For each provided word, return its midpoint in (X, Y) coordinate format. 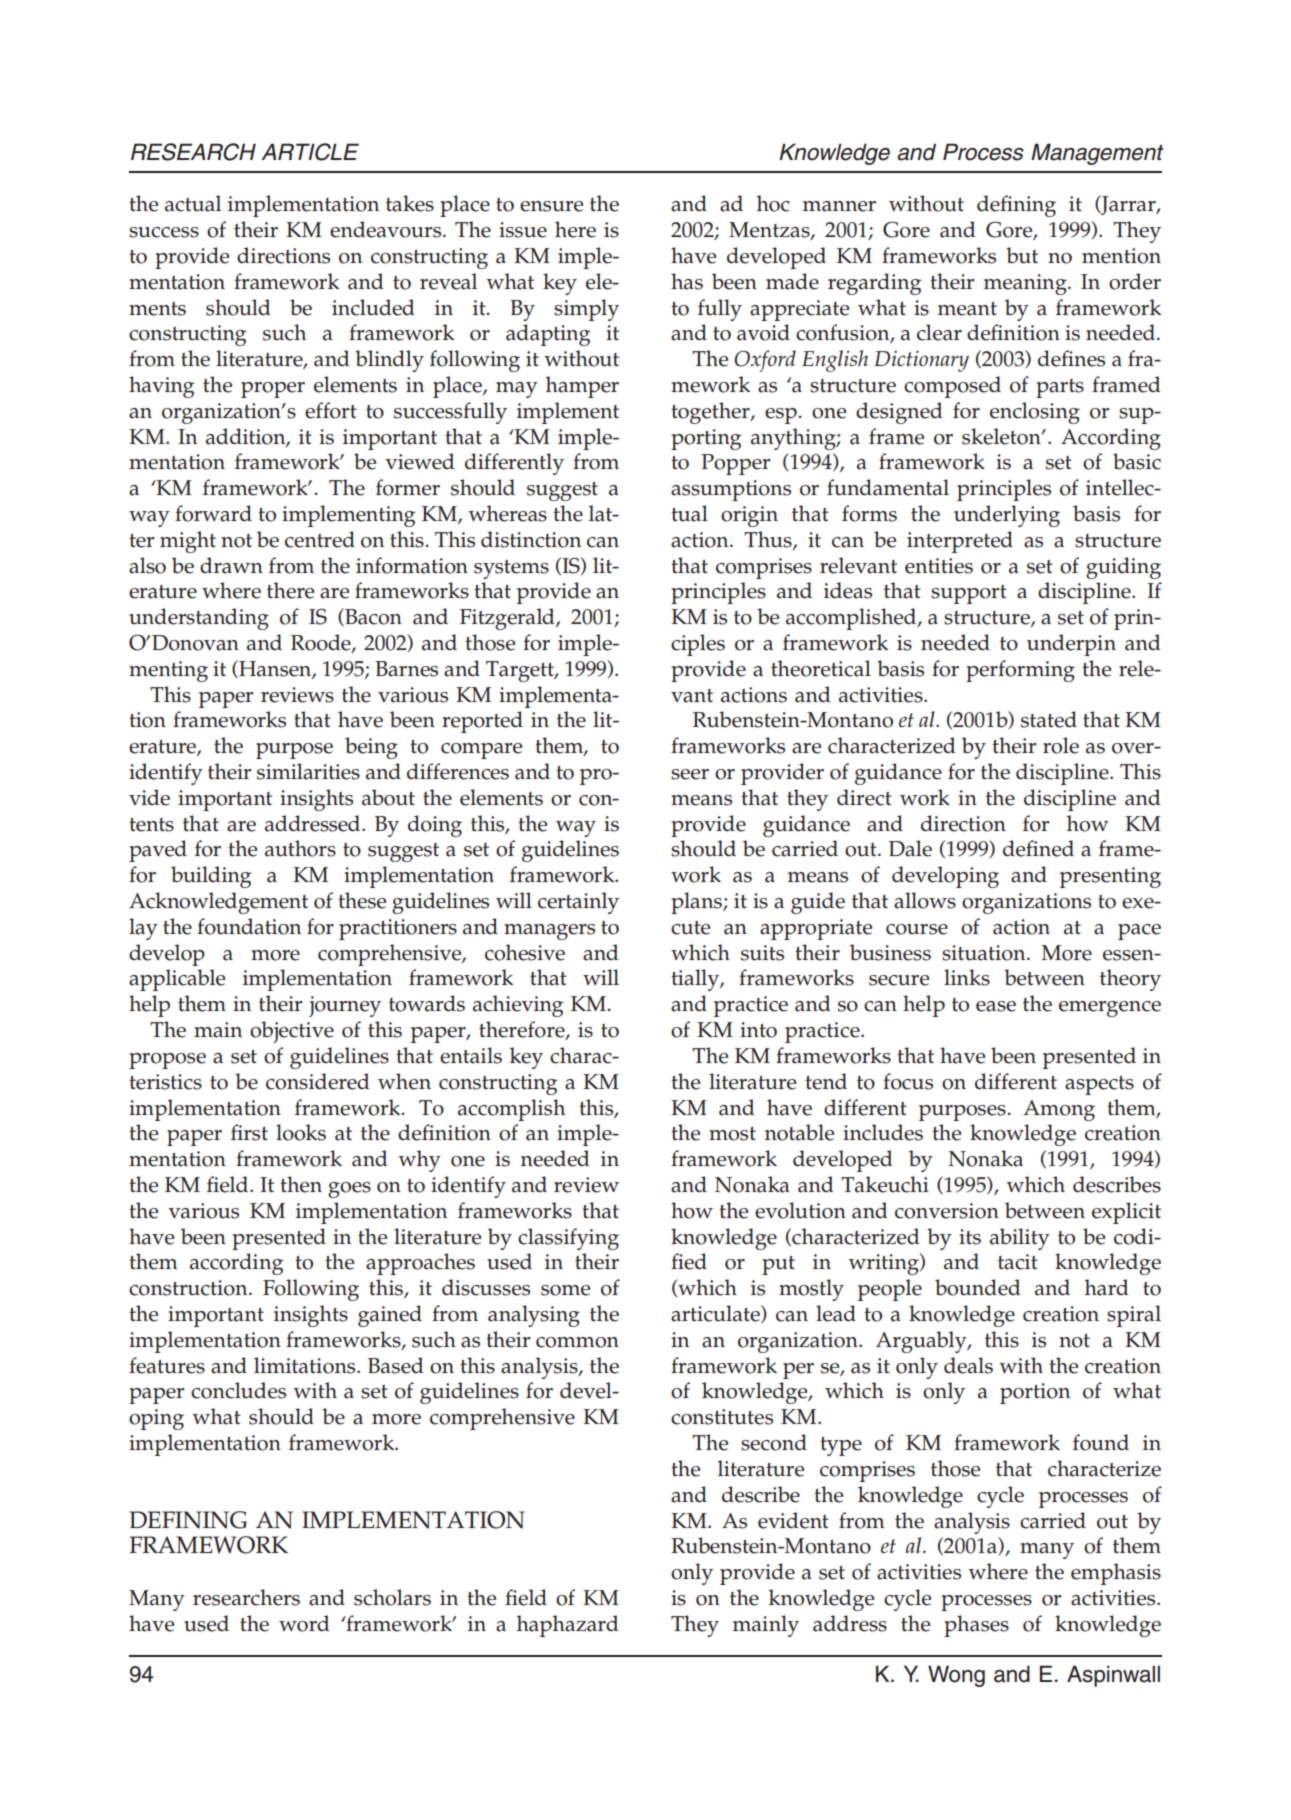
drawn (231, 565)
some (565, 1290)
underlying (1007, 516)
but (1022, 255)
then (301, 1184)
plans (697, 903)
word (304, 1623)
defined (1038, 848)
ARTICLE (310, 152)
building (211, 877)
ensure (551, 206)
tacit (1018, 1262)
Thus (769, 540)
